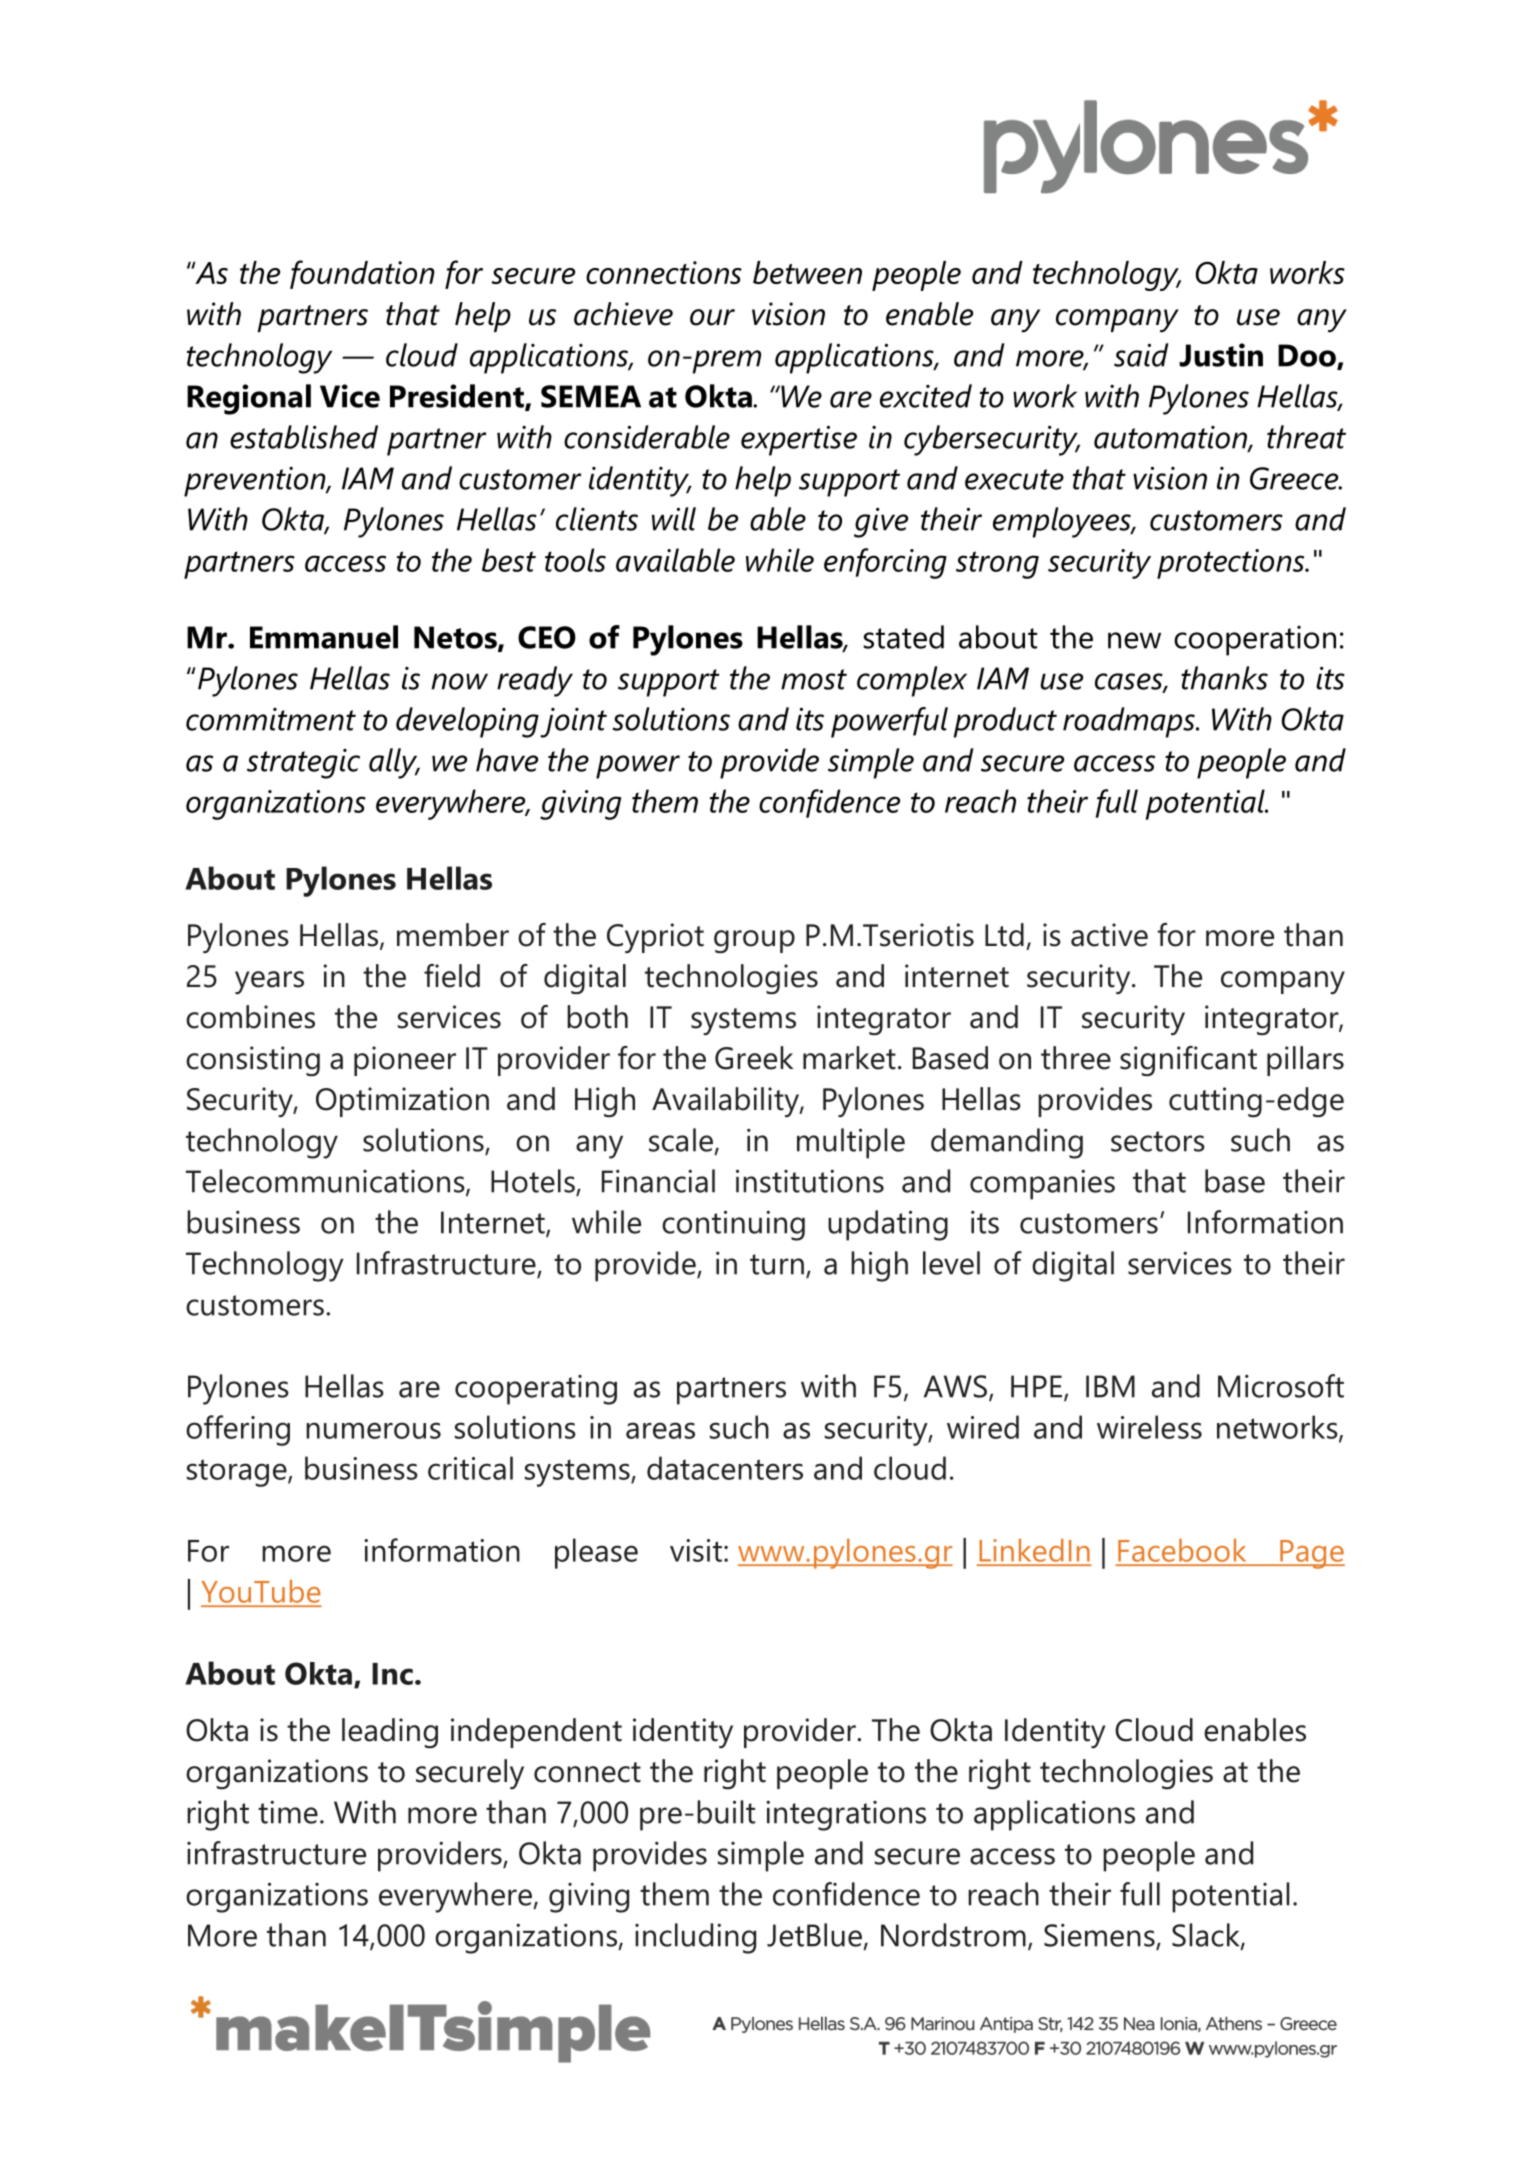  What do you see at coordinates (362, 274) in the document?
I see `foundation` at bounding box center [362, 274].
